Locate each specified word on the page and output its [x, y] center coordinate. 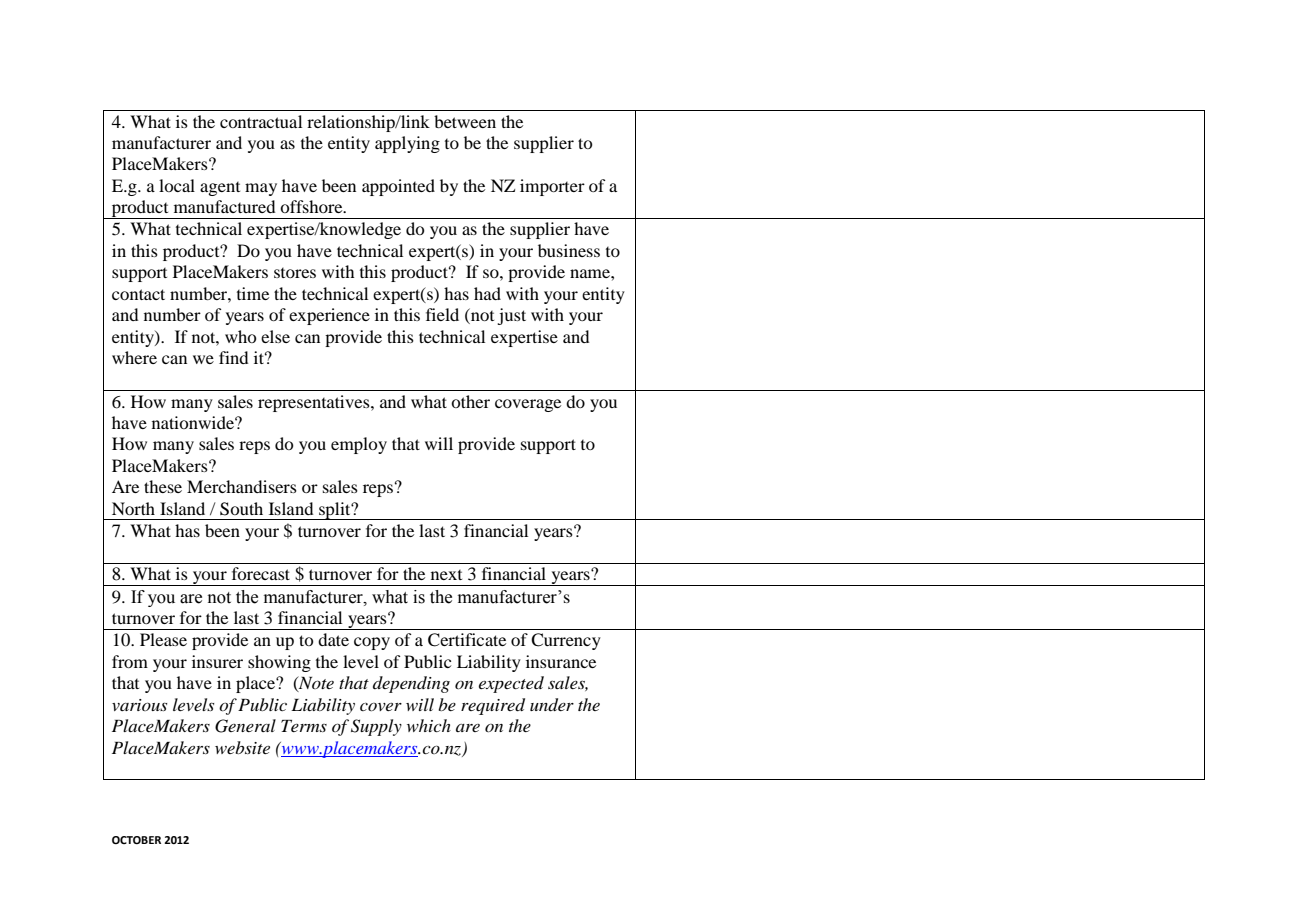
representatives [315, 403]
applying [407, 144]
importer [552, 187]
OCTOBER [136, 840]
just [511, 316]
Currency [566, 641]
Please [163, 639]
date [333, 639]
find [233, 357]
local [177, 185]
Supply [376, 727]
